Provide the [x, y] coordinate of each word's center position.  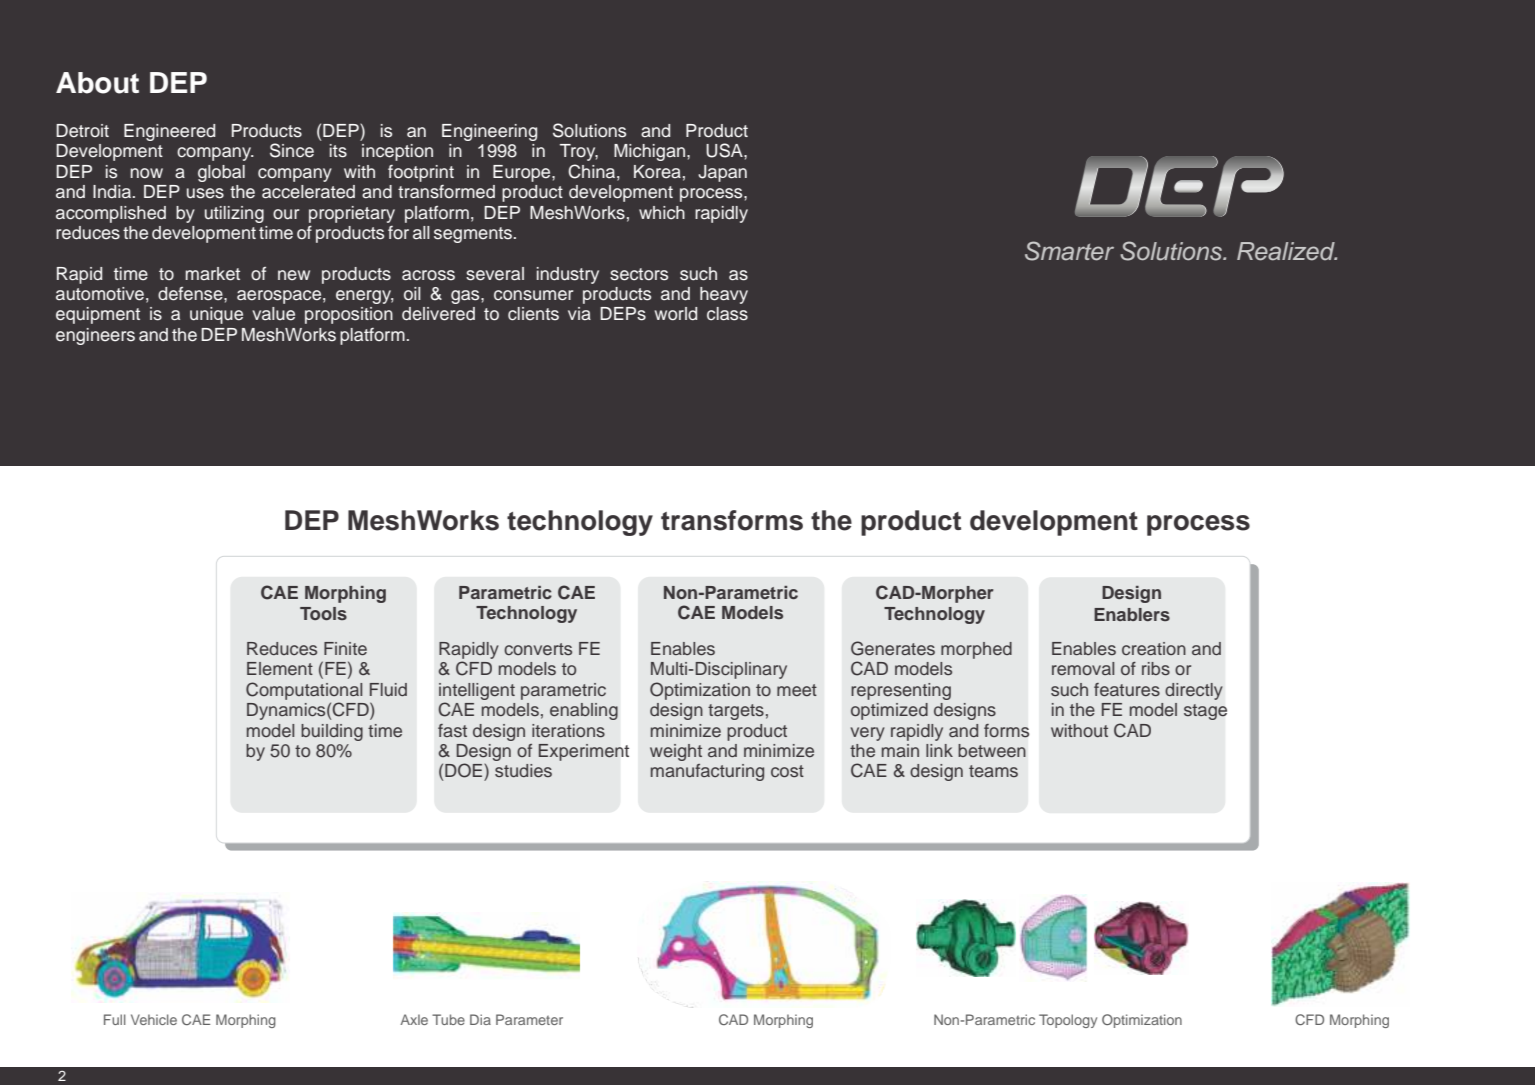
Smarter [1069, 251]
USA [725, 150]
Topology [1068, 1021]
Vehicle [154, 1019]
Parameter [529, 1019]
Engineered [169, 132]
